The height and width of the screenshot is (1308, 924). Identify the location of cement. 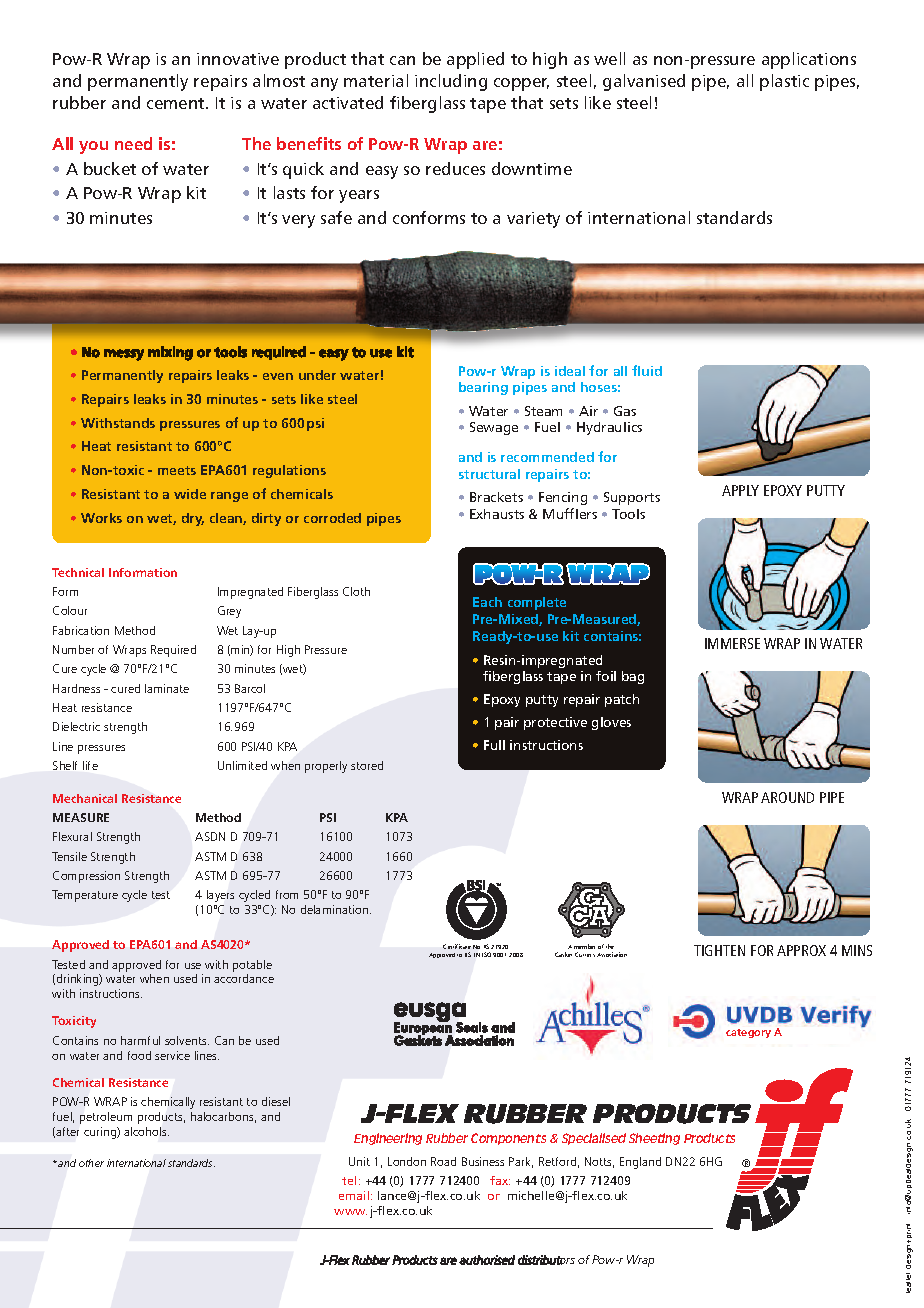
(177, 103).
